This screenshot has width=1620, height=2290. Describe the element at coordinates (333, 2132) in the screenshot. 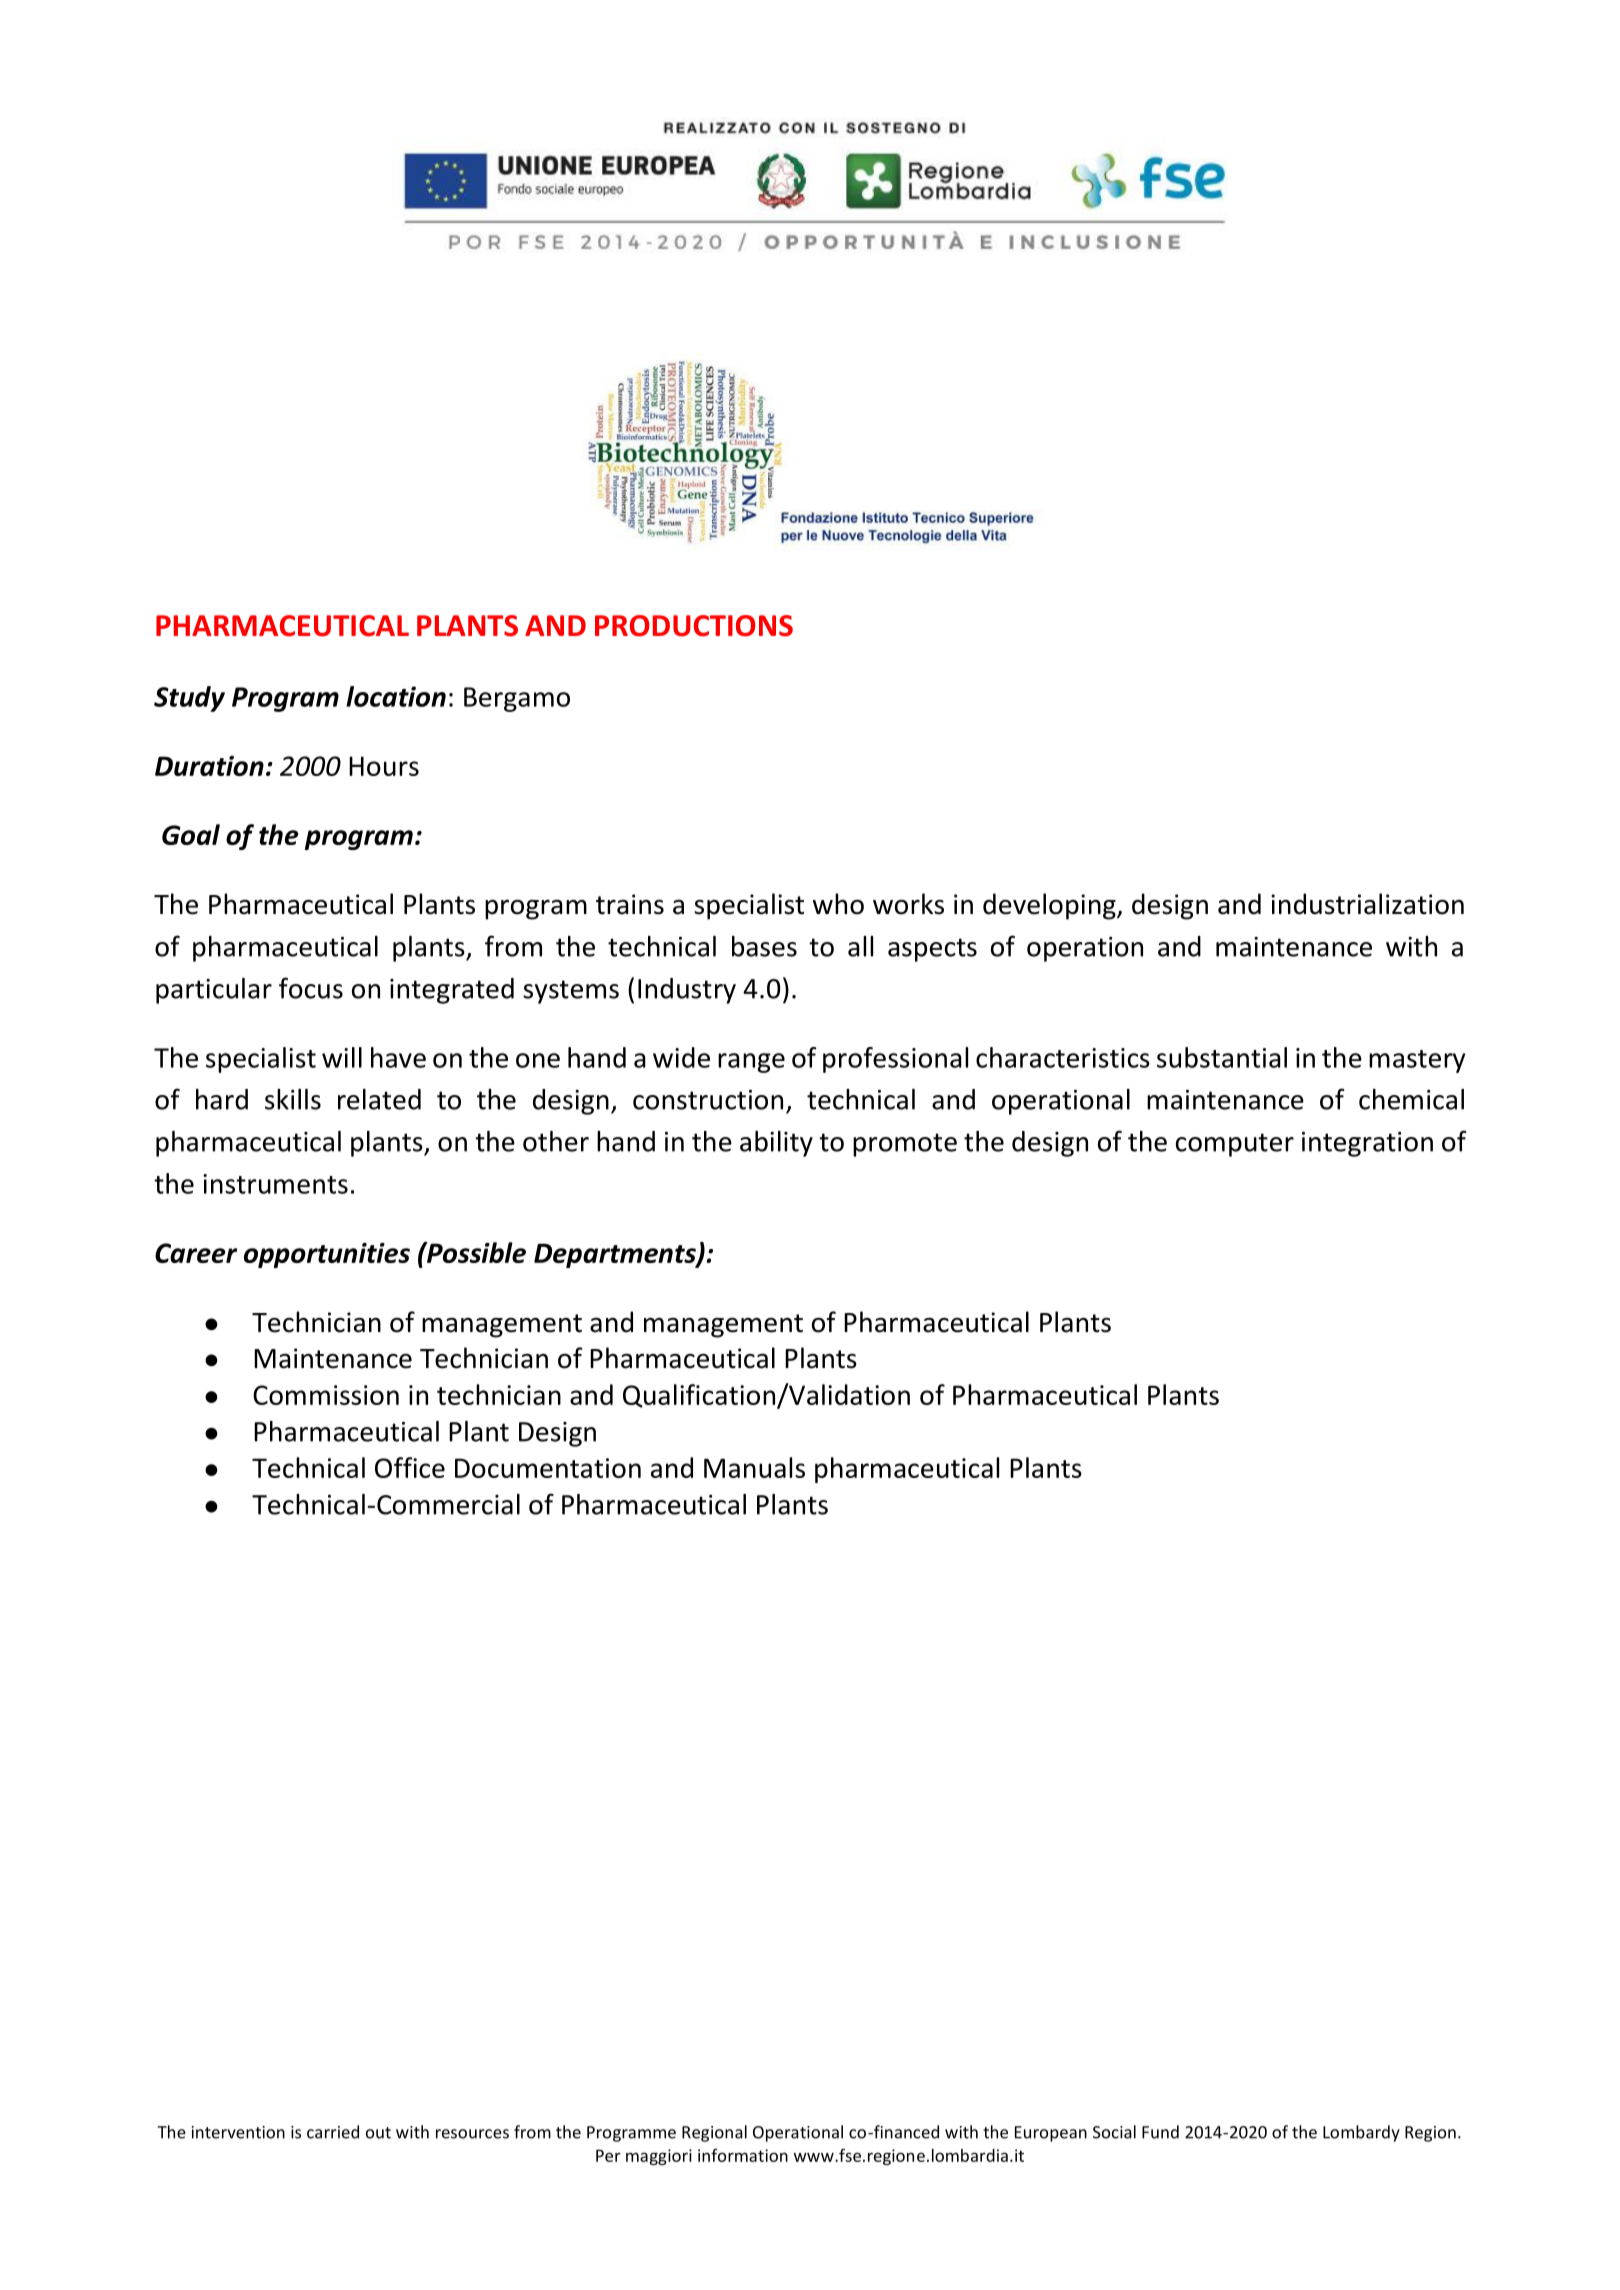

I see `carried` at that location.
